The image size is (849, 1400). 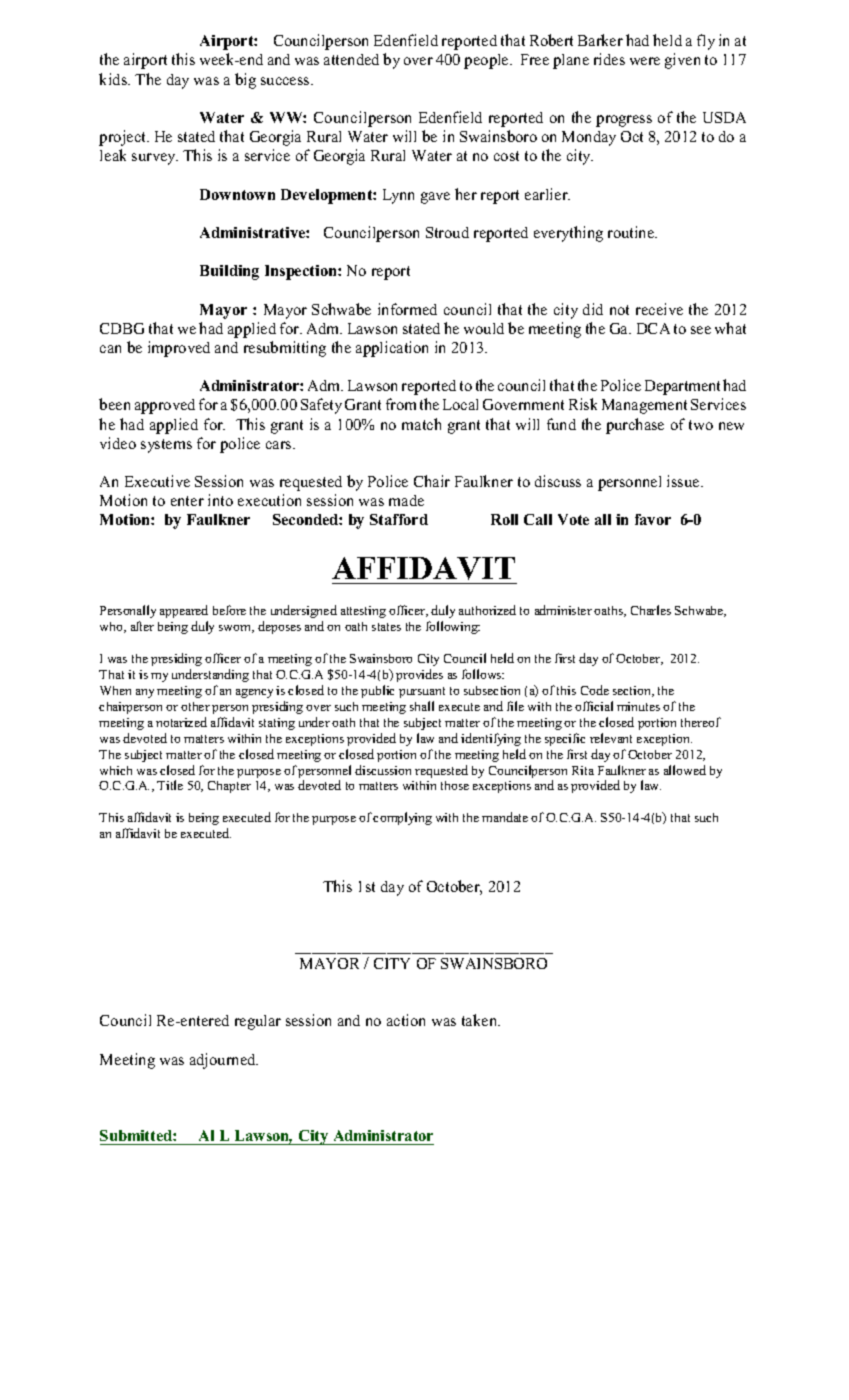 I want to click on Department, so click(x=682, y=387).
